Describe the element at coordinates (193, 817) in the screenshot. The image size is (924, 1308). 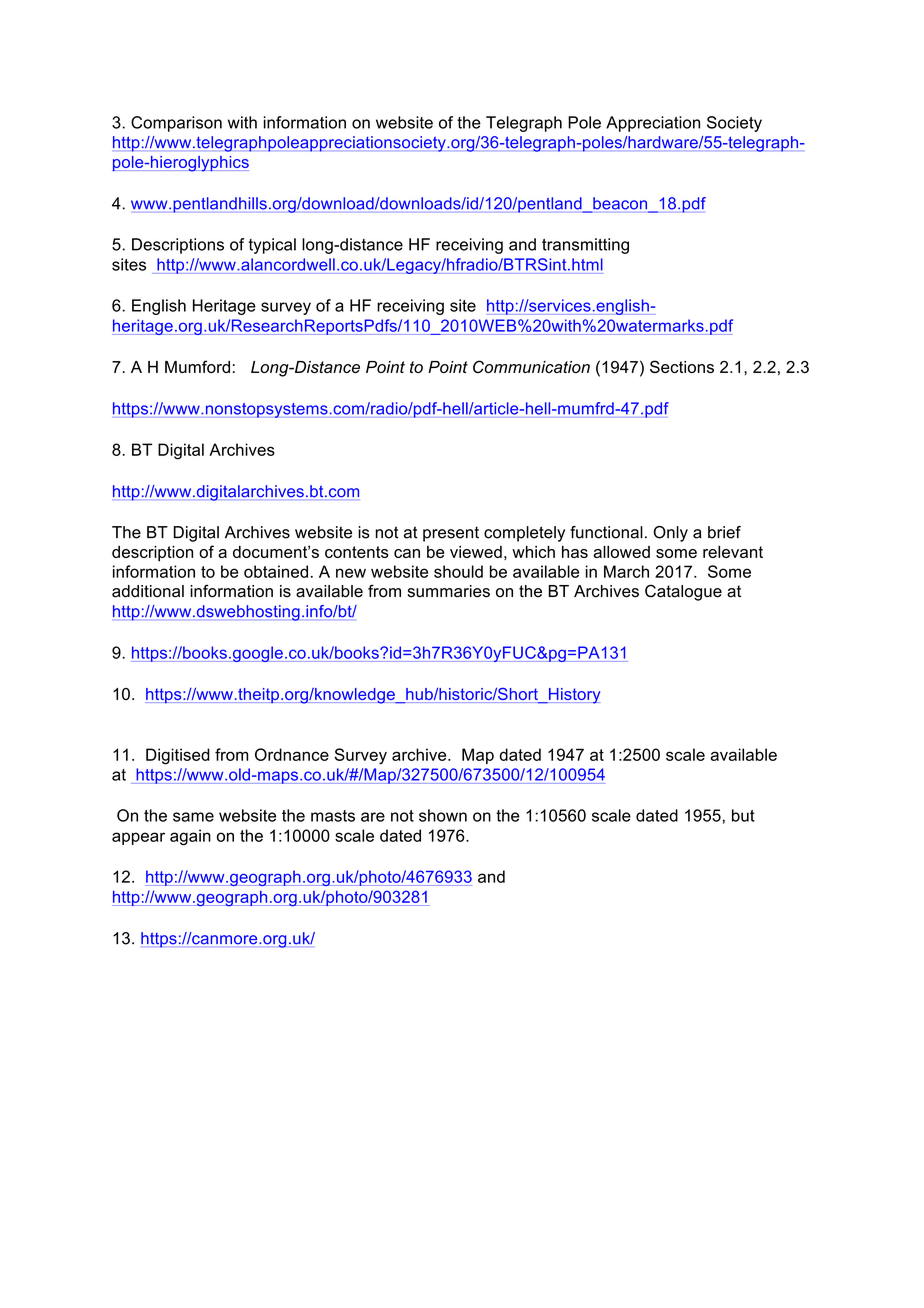
I see `same` at that location.
